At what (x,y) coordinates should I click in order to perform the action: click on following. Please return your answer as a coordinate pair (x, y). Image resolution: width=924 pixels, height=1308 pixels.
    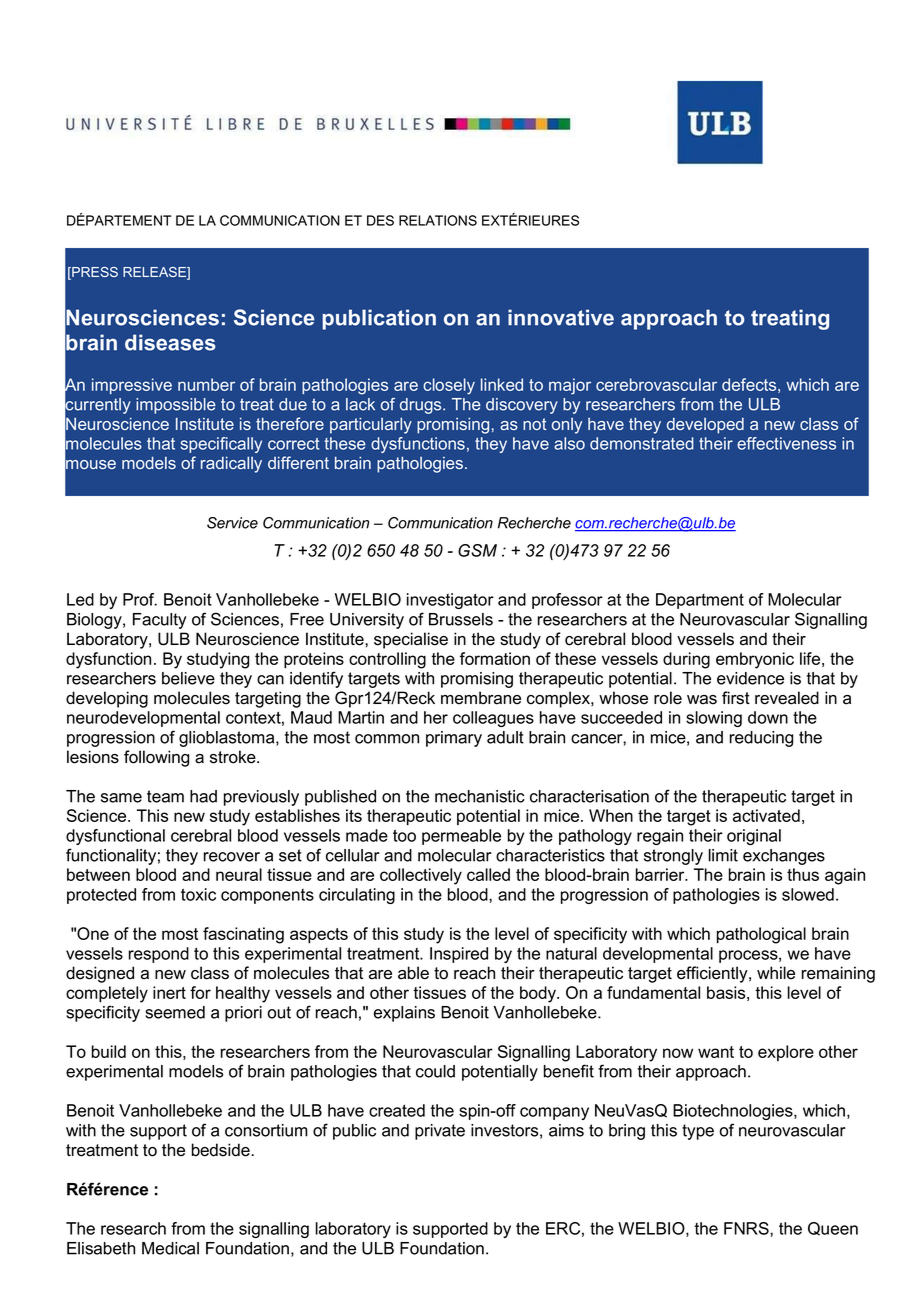
    Looking at the image, I should click on (156, 758).
